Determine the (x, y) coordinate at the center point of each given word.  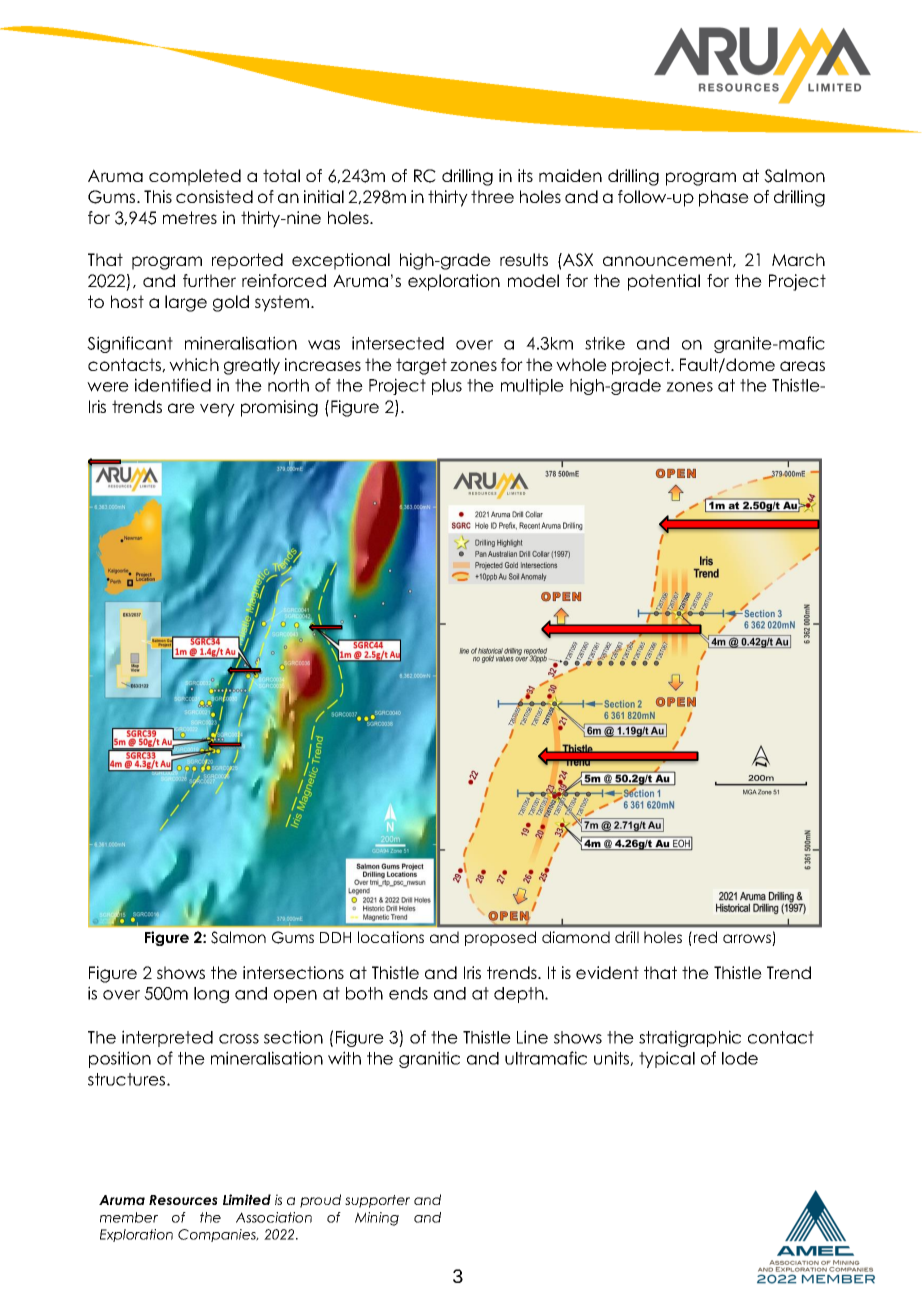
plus (447, 387)
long (211, 995)
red (704, 937)
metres (190, 217)
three (492, 196)
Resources (183, 1200)
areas (802, 366)
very (217, 410)
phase (724, 198)
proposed (500, 938)
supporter (377, 1201)
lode (740, 1058)
